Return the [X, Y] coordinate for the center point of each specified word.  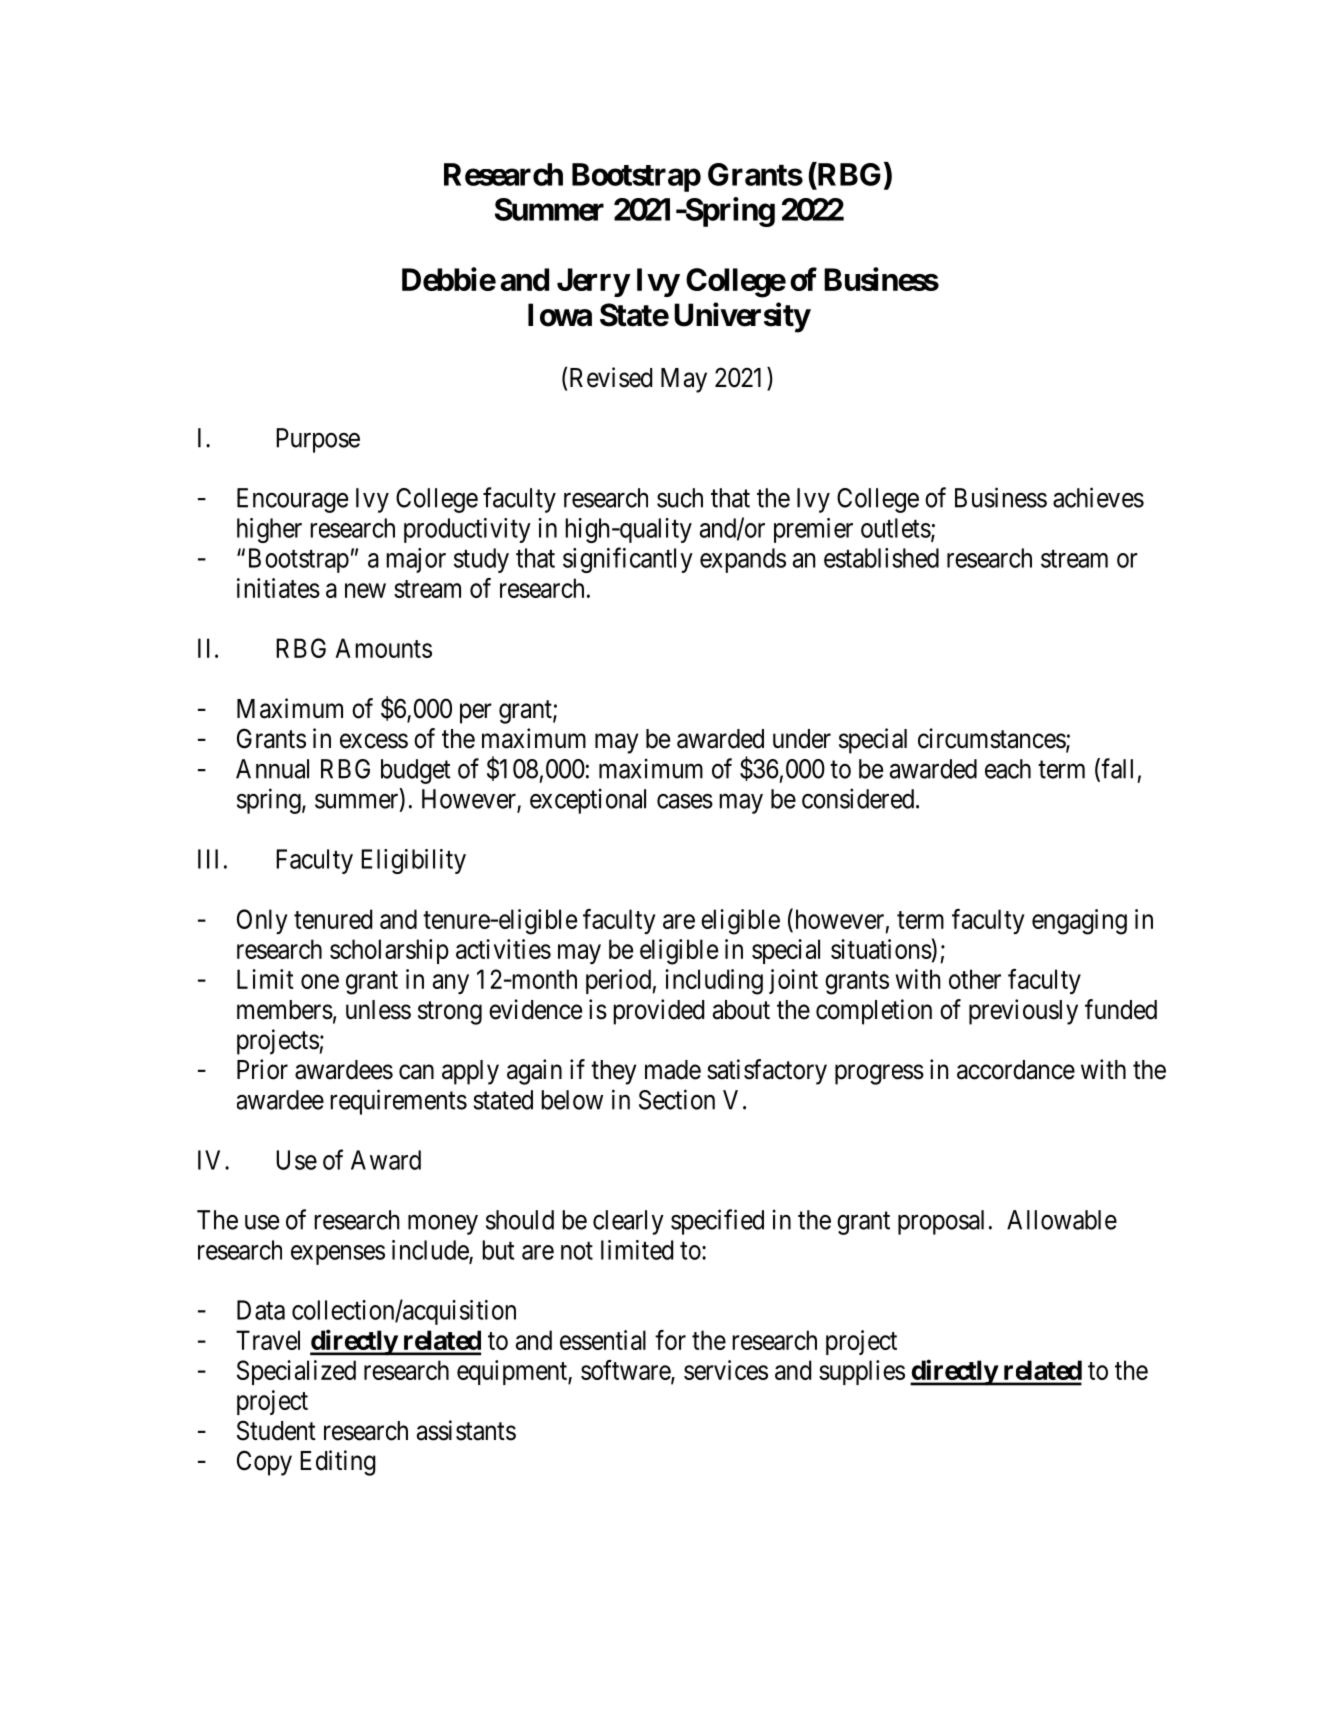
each [1008, 769]
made [673, 1070]
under [802, 739]
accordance [1016, 1070]
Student [276, 1430]
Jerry [593, 282]
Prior [262, 1069]
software [626, 1371]
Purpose [318, 440]
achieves [1098, 497]
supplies [862, 1372]
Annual [272, 769]
